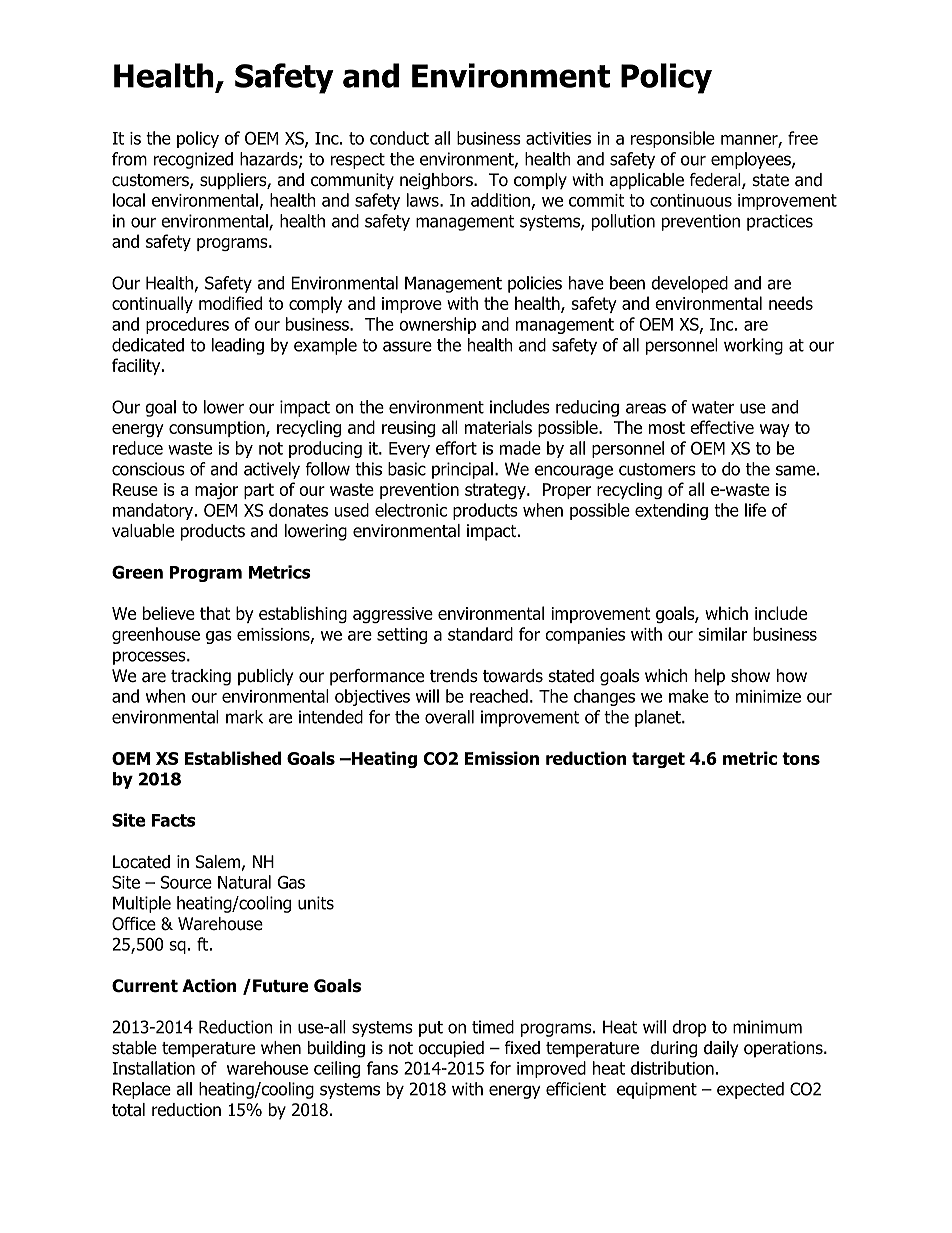 Image resolution: width=952 pixels, height=1233 pixels. Describe the element at coordinates (244, 717) in the document. I see `mark` at that location.
